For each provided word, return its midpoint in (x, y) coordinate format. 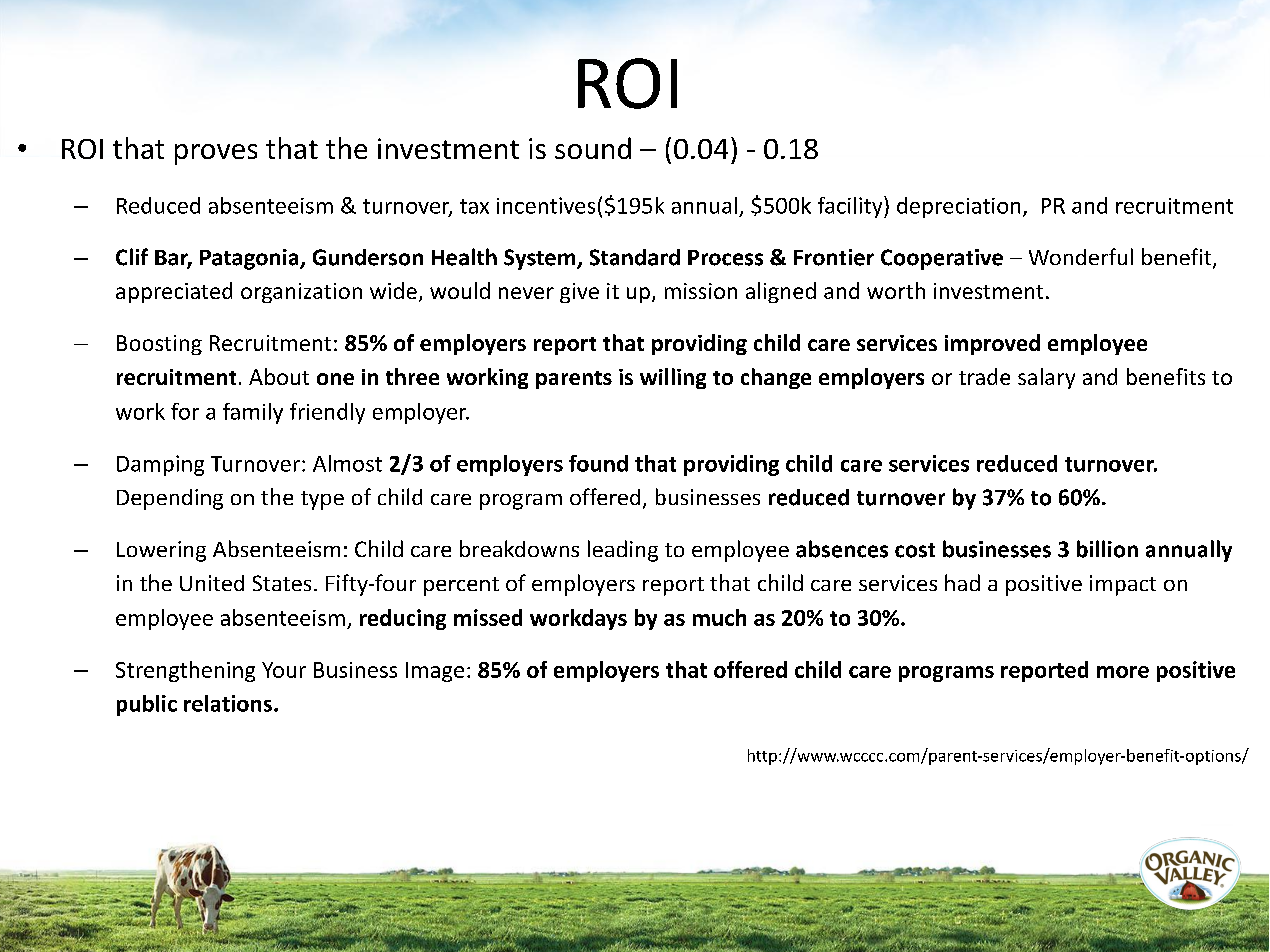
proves (216, 154)
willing (673, 378)
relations (228, 703)
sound (593, 148)
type (322, 500)
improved (992, 344)
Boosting (159, 345)
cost (915, 550)
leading (623, 551)
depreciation (958, 207)
